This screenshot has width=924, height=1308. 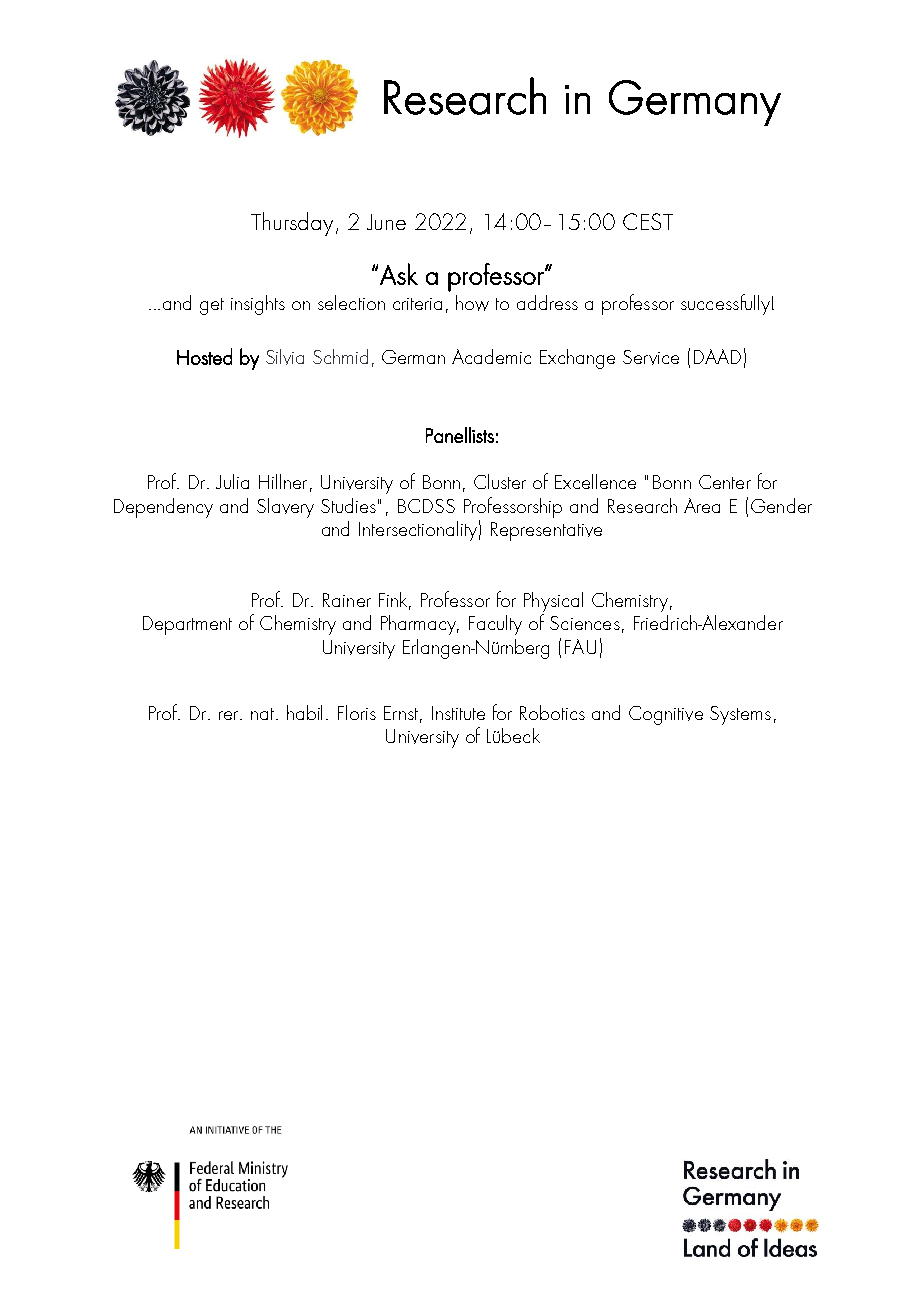 I want to click on rer, so click(x=230, y=715).
